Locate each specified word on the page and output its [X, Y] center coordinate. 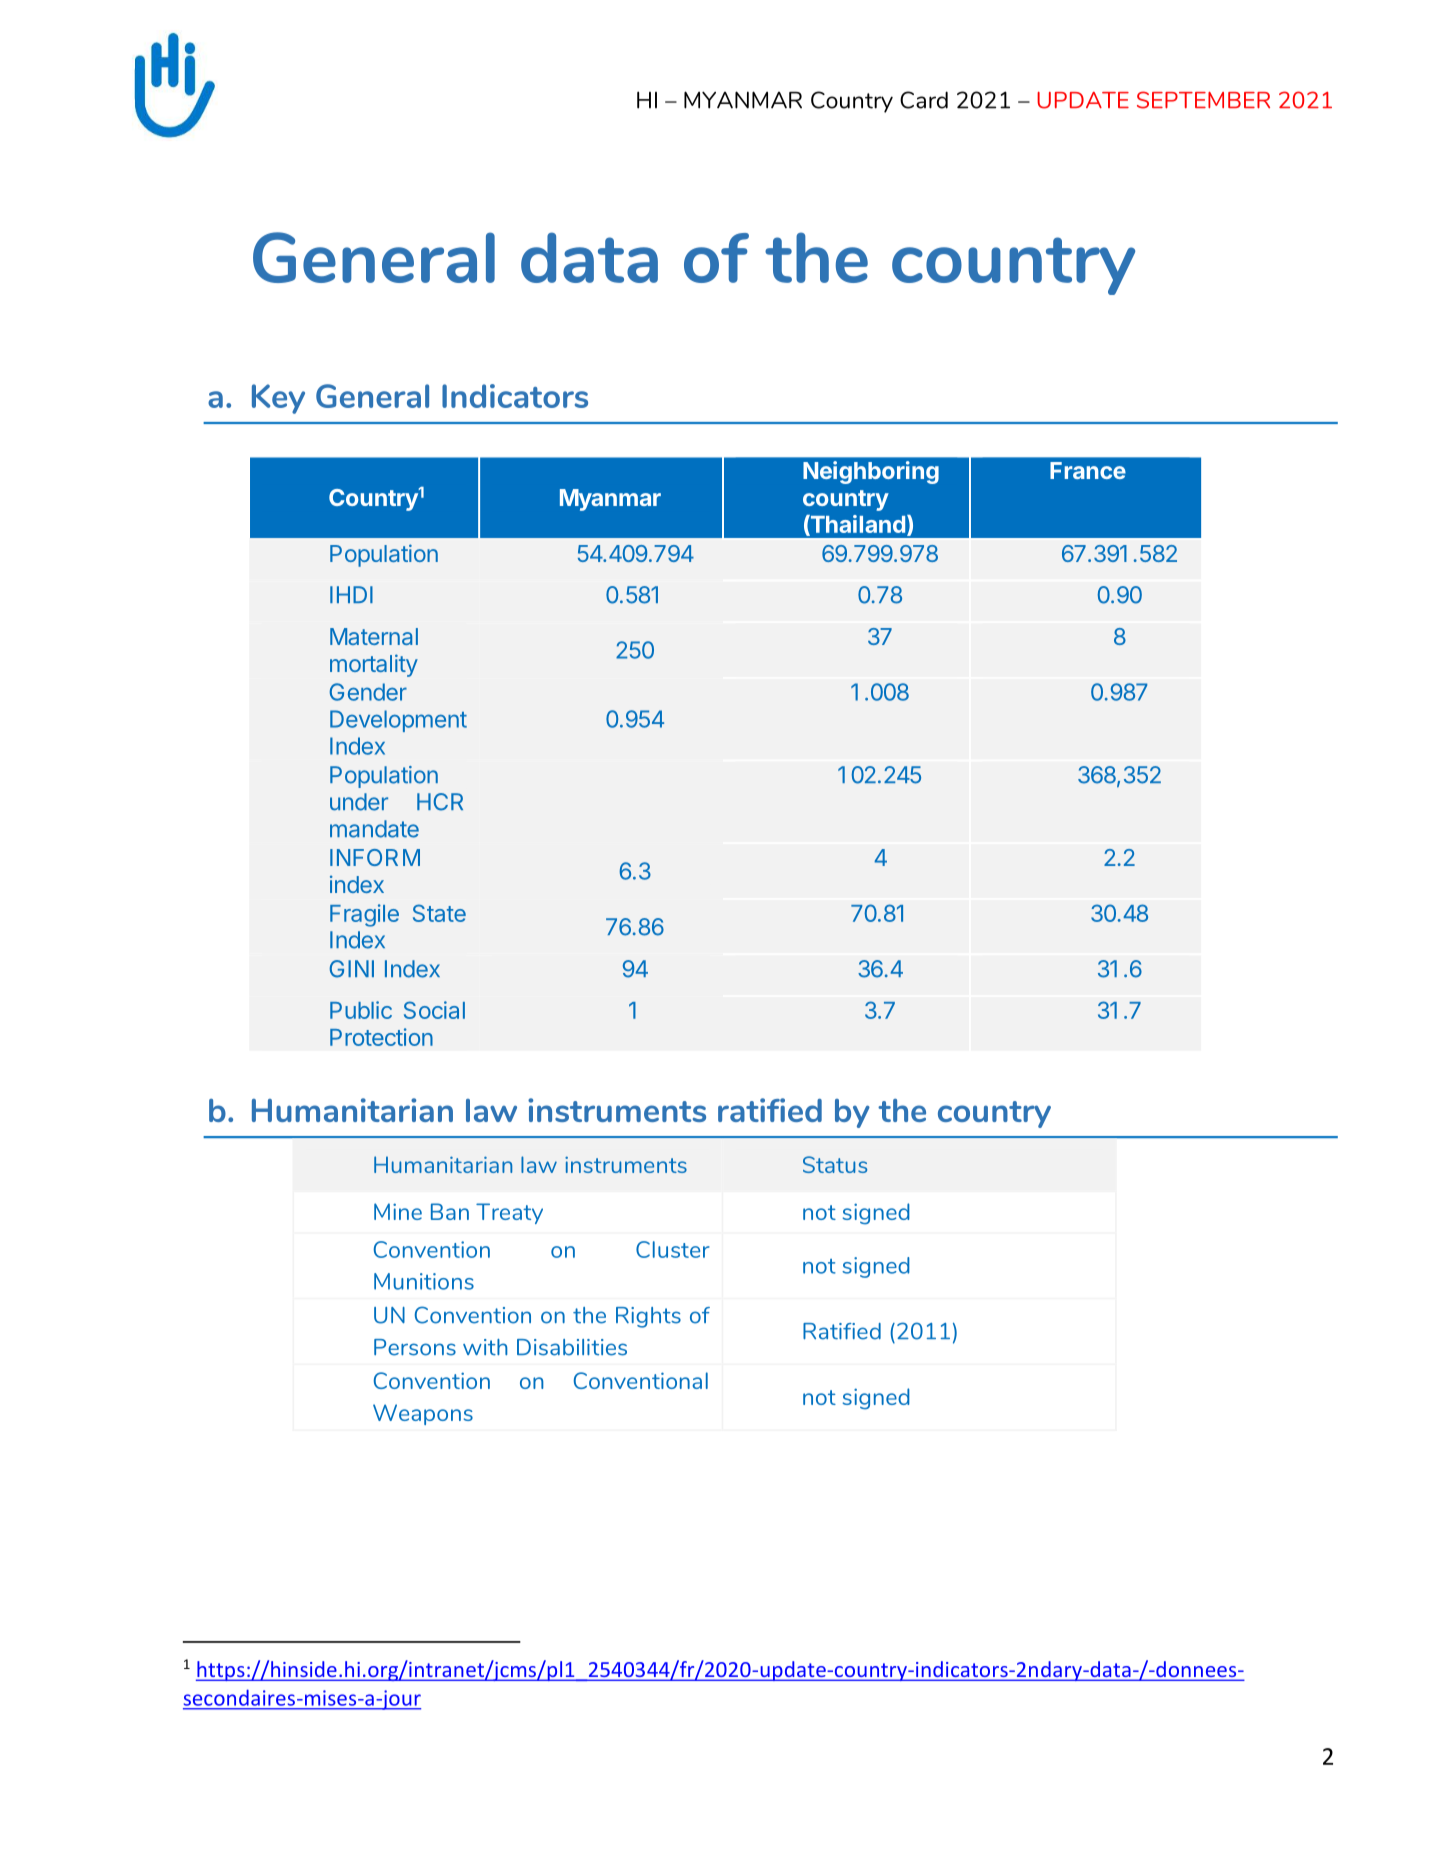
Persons [415, 1347]
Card [924, 100]
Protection [381, 1037]
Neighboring [871, 472]
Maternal [374, 636]
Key [278, 399]
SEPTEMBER [1203, 100]
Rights [648, 1317]
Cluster [673, 1249]
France [1088, 470]
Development [398, 721]
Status [835, 1164]
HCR [440, 802]
